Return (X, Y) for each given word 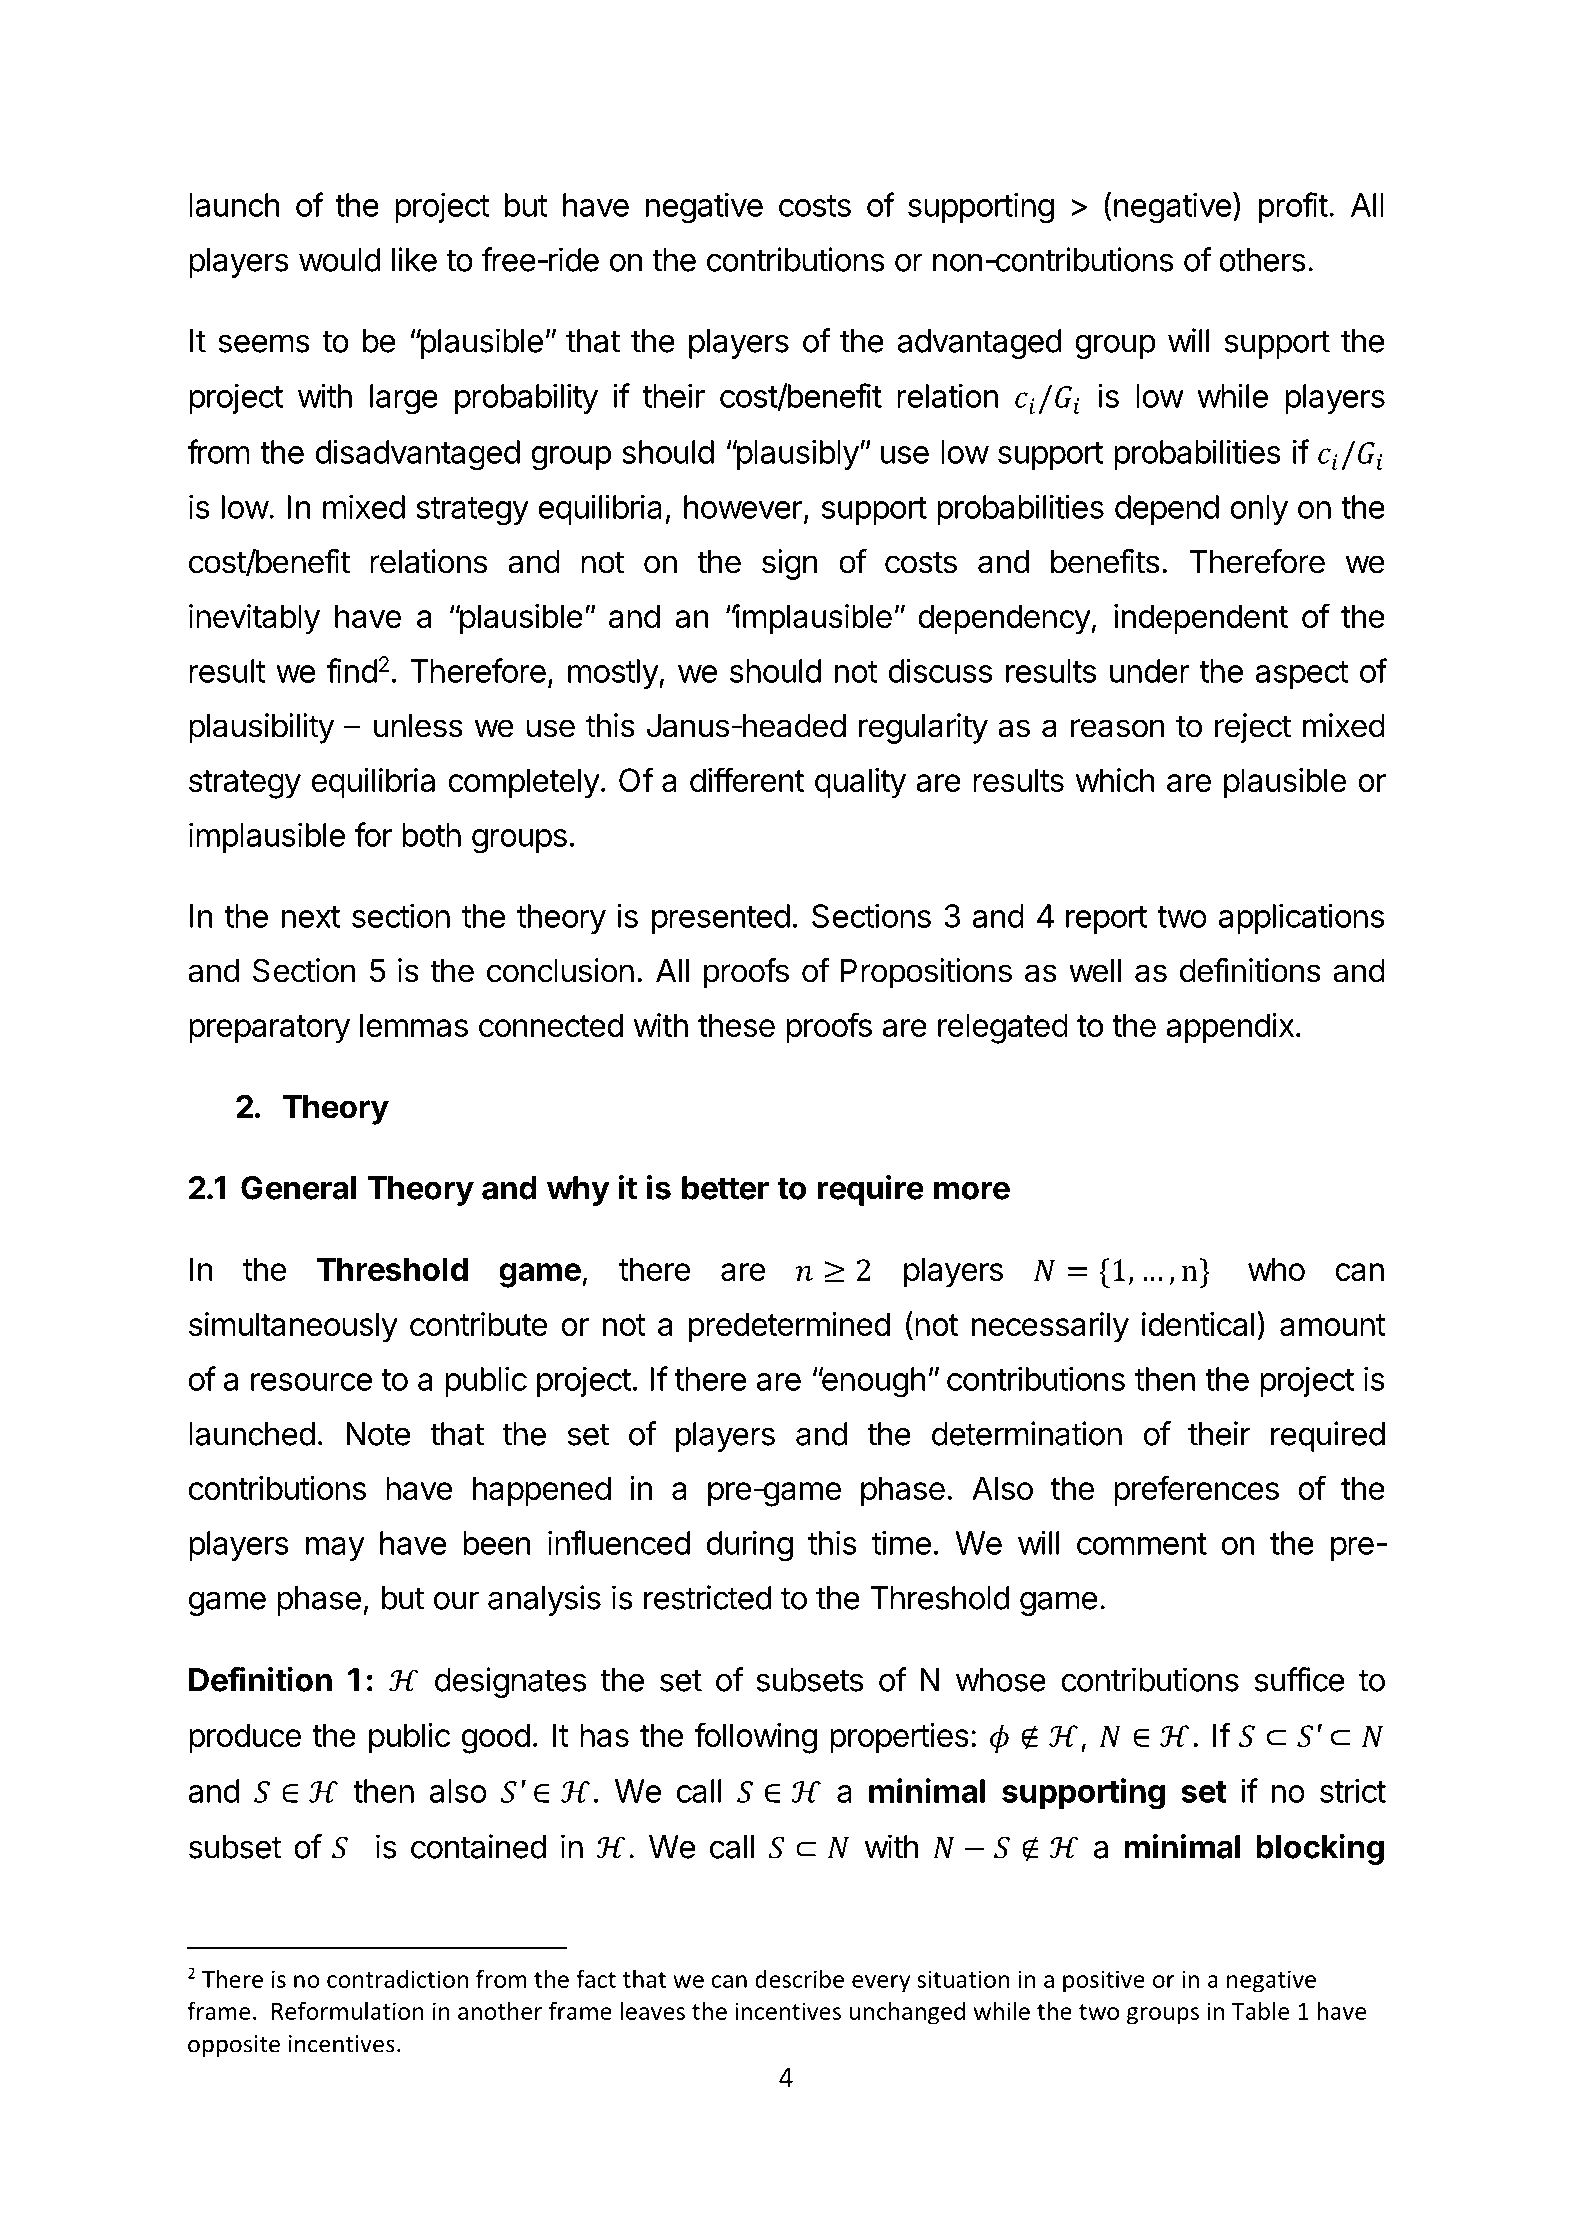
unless (418, 726)
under (1150, 671)
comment (1142, 1544)
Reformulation (348, 2010)
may (335, 1549)
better (725, 1188)
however (743, 507)
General (298, 1188)
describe (799, 1978)
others (1262, 260)
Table (1260, 2010)
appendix (1230, 1028)
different (747, 779)
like (414, 259)
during (750, 1546)
